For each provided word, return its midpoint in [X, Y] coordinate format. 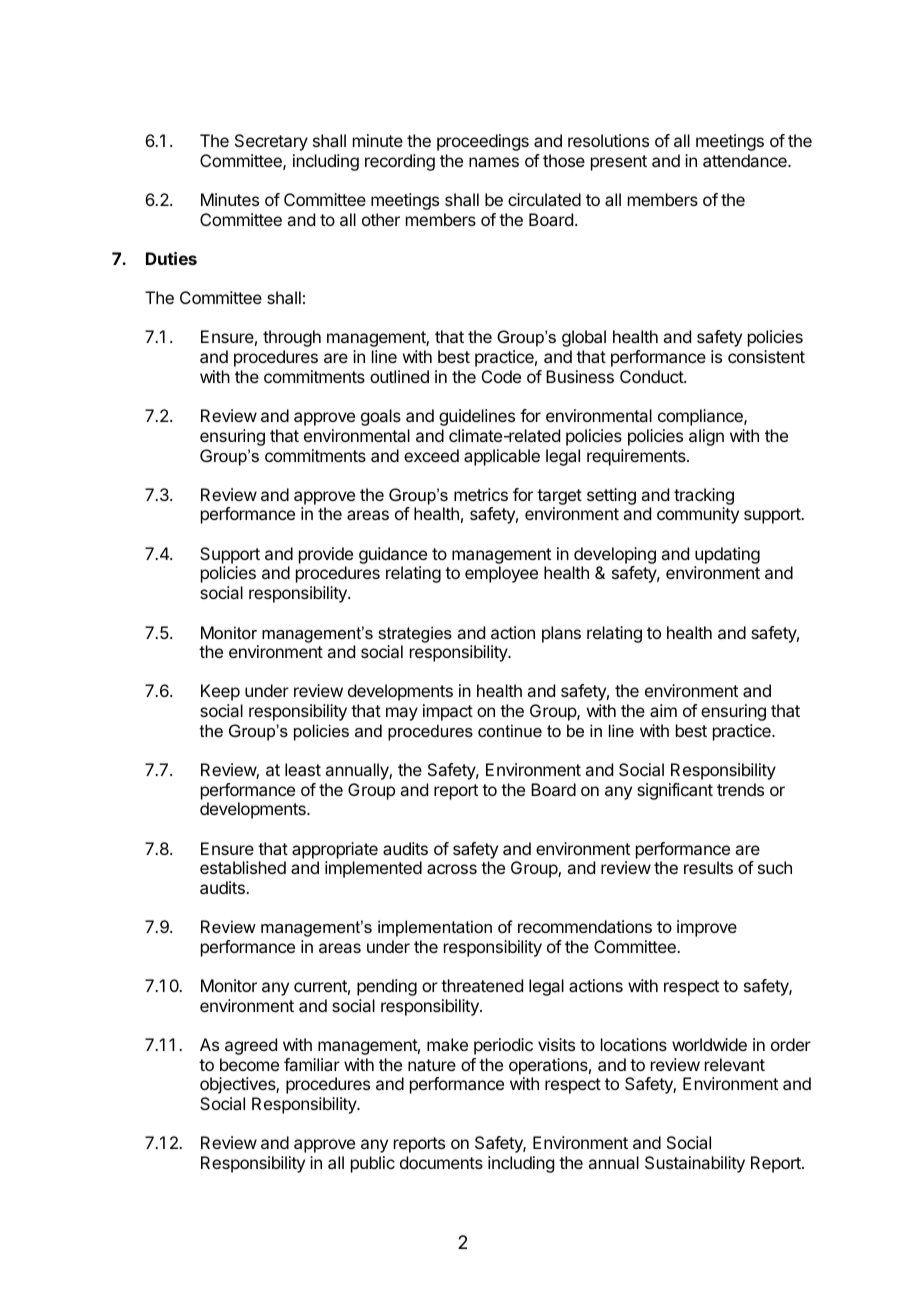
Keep [220, 692]
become [249, 1064]
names [494, 162]
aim [663, 710]
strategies [415, 634]
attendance [746, 160]
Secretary [271, 142]
